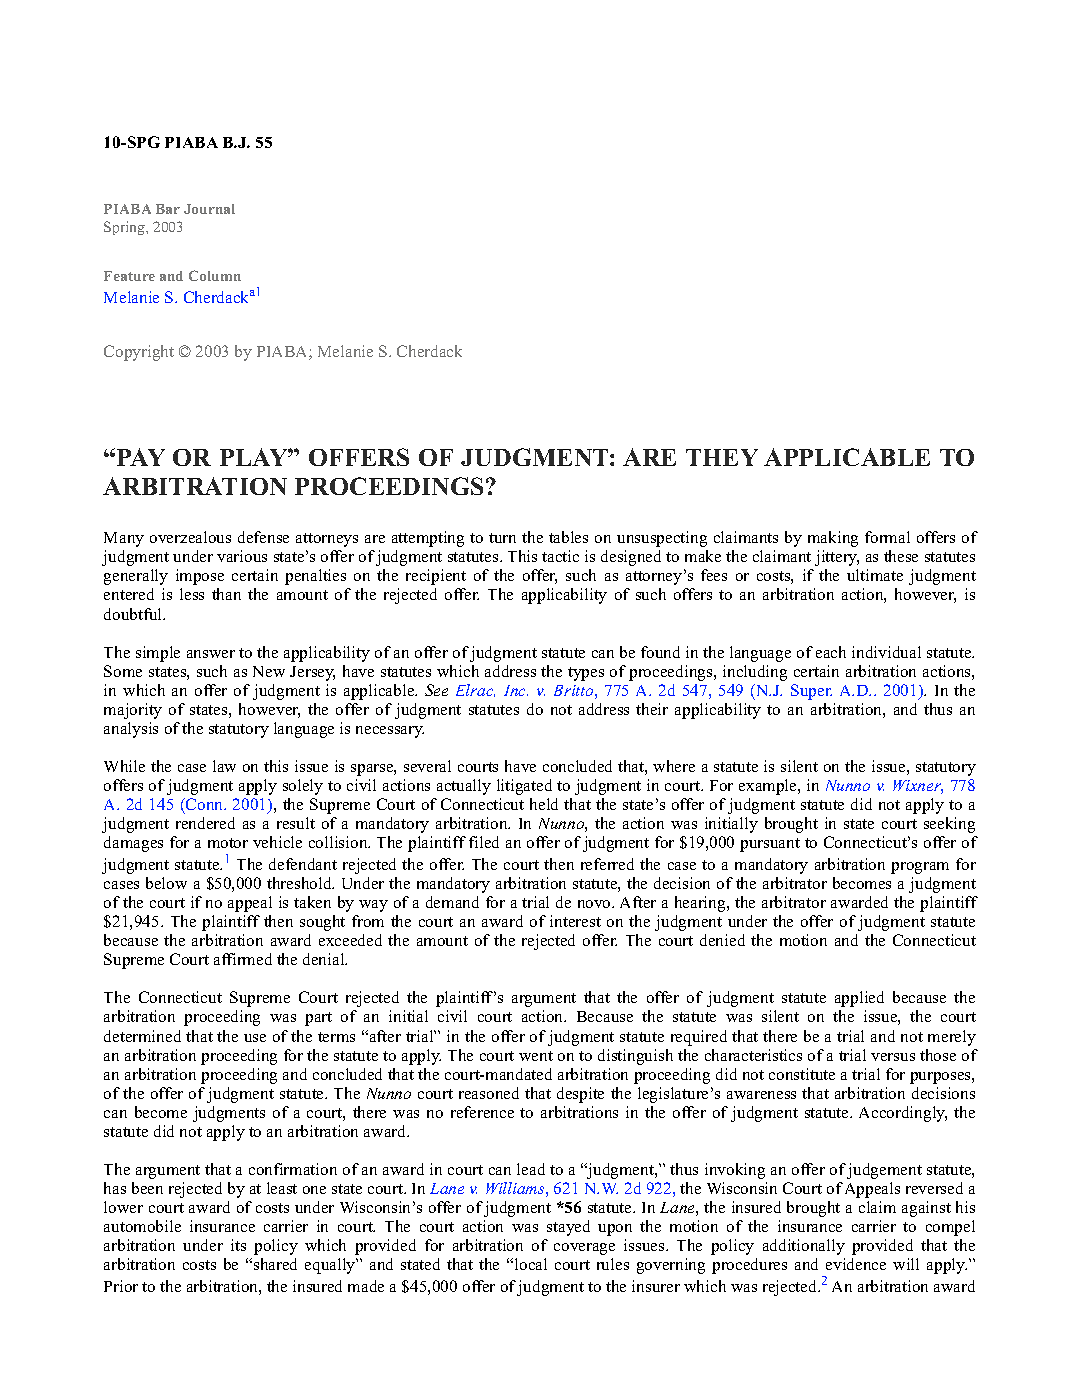 The width and height of the page is (1080, 1397). Describe the element at coordinates (238, 1245) in the page. I see `its` at that location.
